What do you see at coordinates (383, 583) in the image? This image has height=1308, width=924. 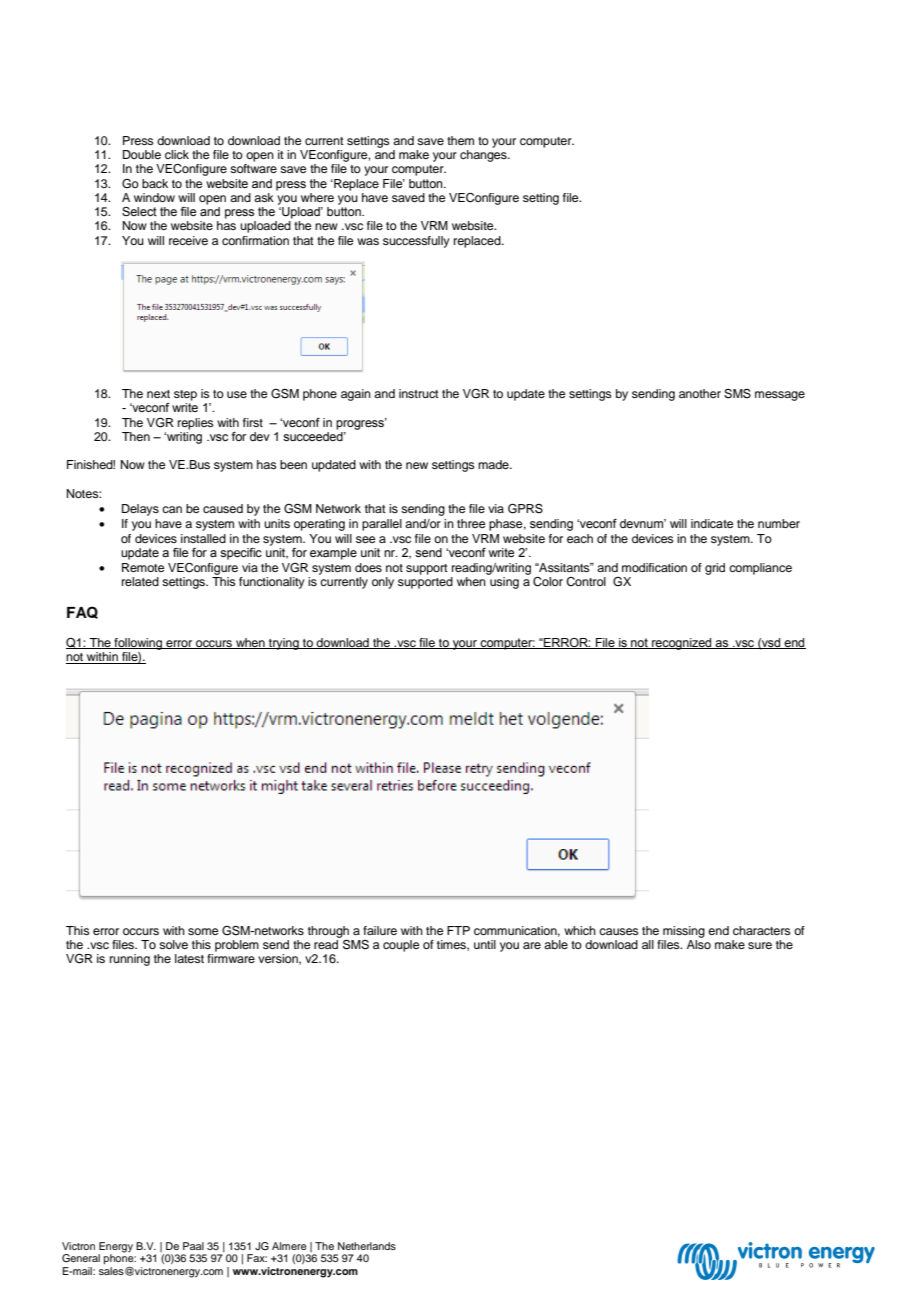 I see `only` at bounding box center [383, 583].
